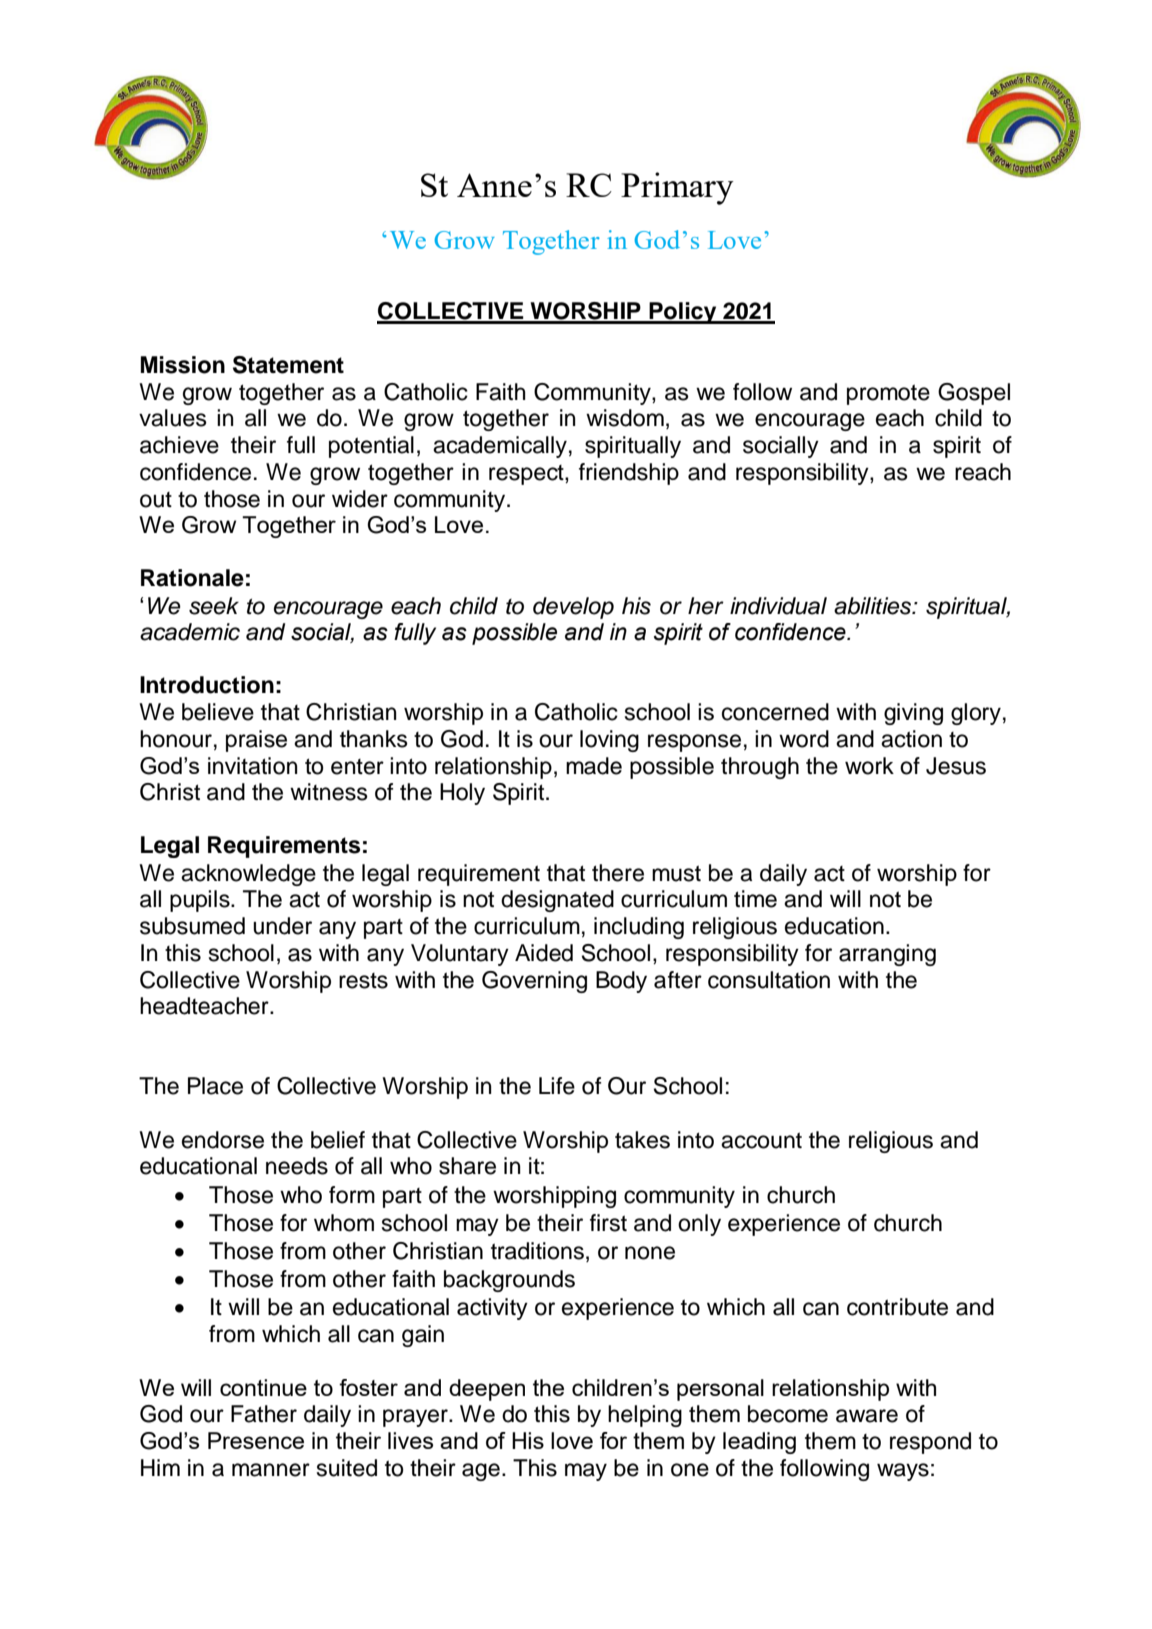  Describe the element at coordinates (887, 955) in the screenshot. I see `arranging` at that location.
